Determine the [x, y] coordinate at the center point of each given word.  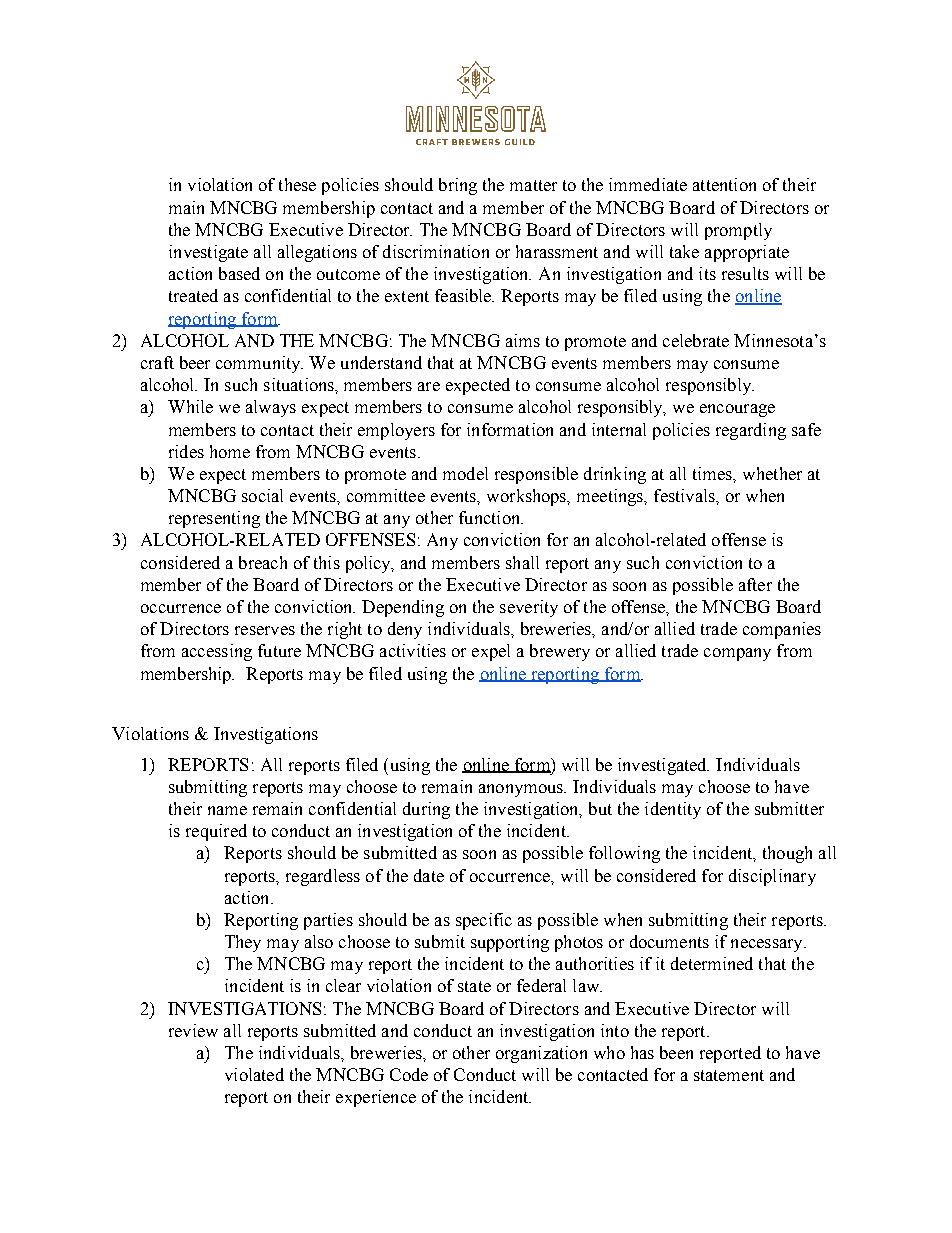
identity [673, 810]
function [491, 517]
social [262, 495]
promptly [738, 231]
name [227, 810]
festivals [685, 495]
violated [254, 1074]
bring [458, 186]
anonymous [522, 790]
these [297, 184]
